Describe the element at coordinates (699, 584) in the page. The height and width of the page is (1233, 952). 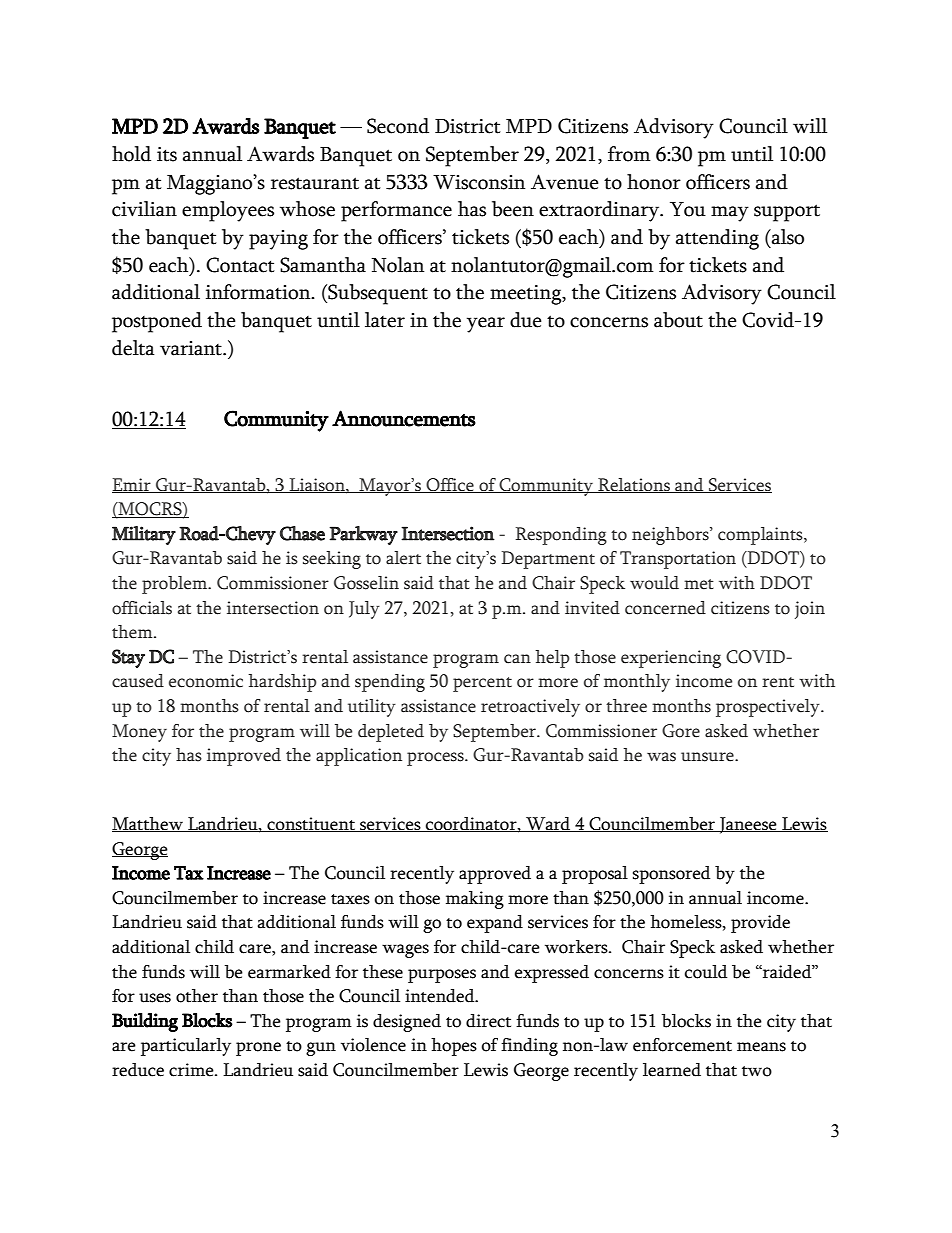
I see `met` at that location.
